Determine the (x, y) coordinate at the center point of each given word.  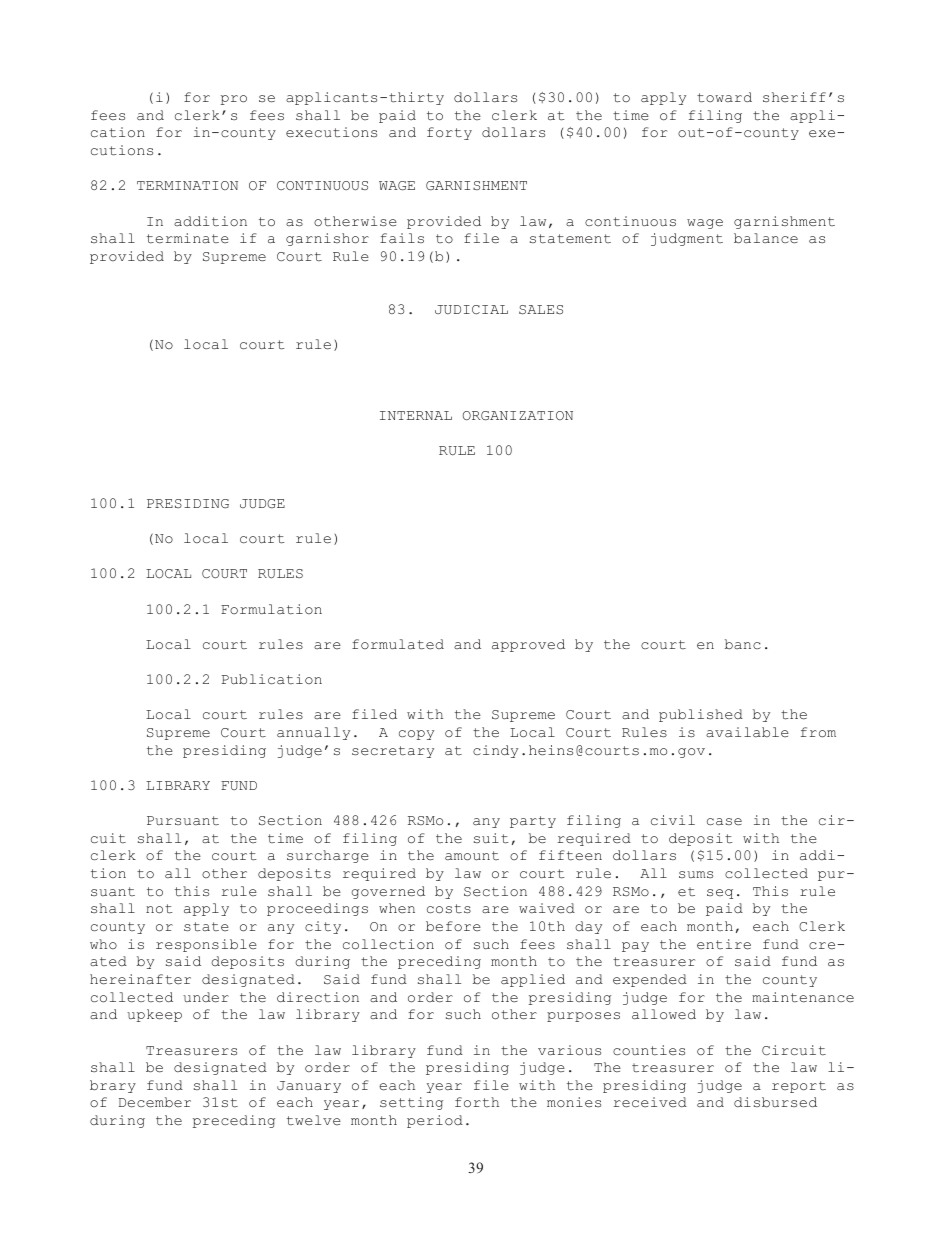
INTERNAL (416, 415)
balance (766, 238)
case (724, 822)
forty (449, 133)
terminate (188, 238)
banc (743, 644)
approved (528, 645)
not (159, 909)
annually (313, 733)
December (155, 1102)
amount (472, 856)
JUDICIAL (471, 310)
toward (724, 97)
